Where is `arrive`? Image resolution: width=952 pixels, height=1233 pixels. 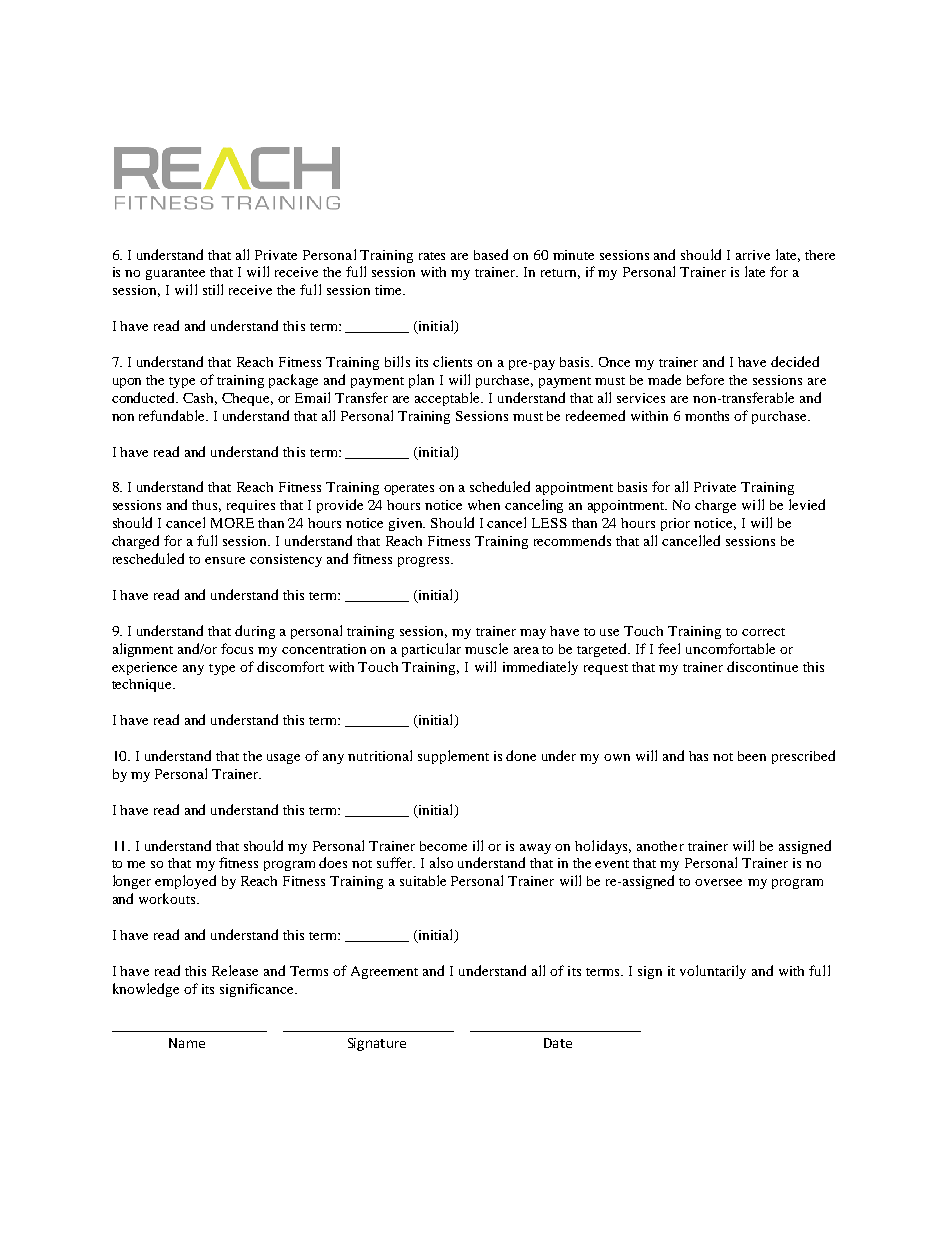
arrive is located at coordinates (753, 255).
